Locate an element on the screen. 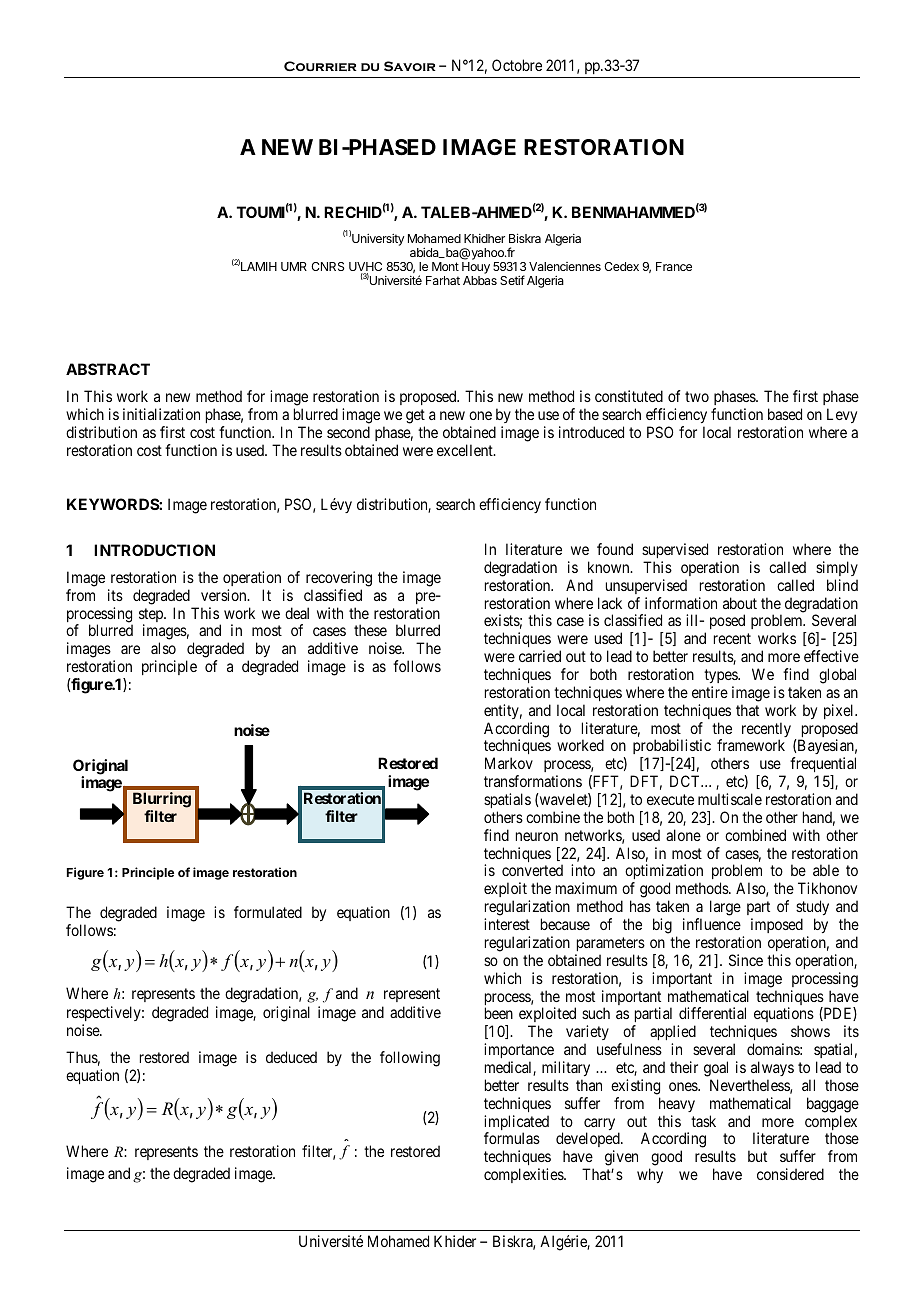 This screenshot has height=1308, width=924. Mont is located at coordinates (445, 266).
